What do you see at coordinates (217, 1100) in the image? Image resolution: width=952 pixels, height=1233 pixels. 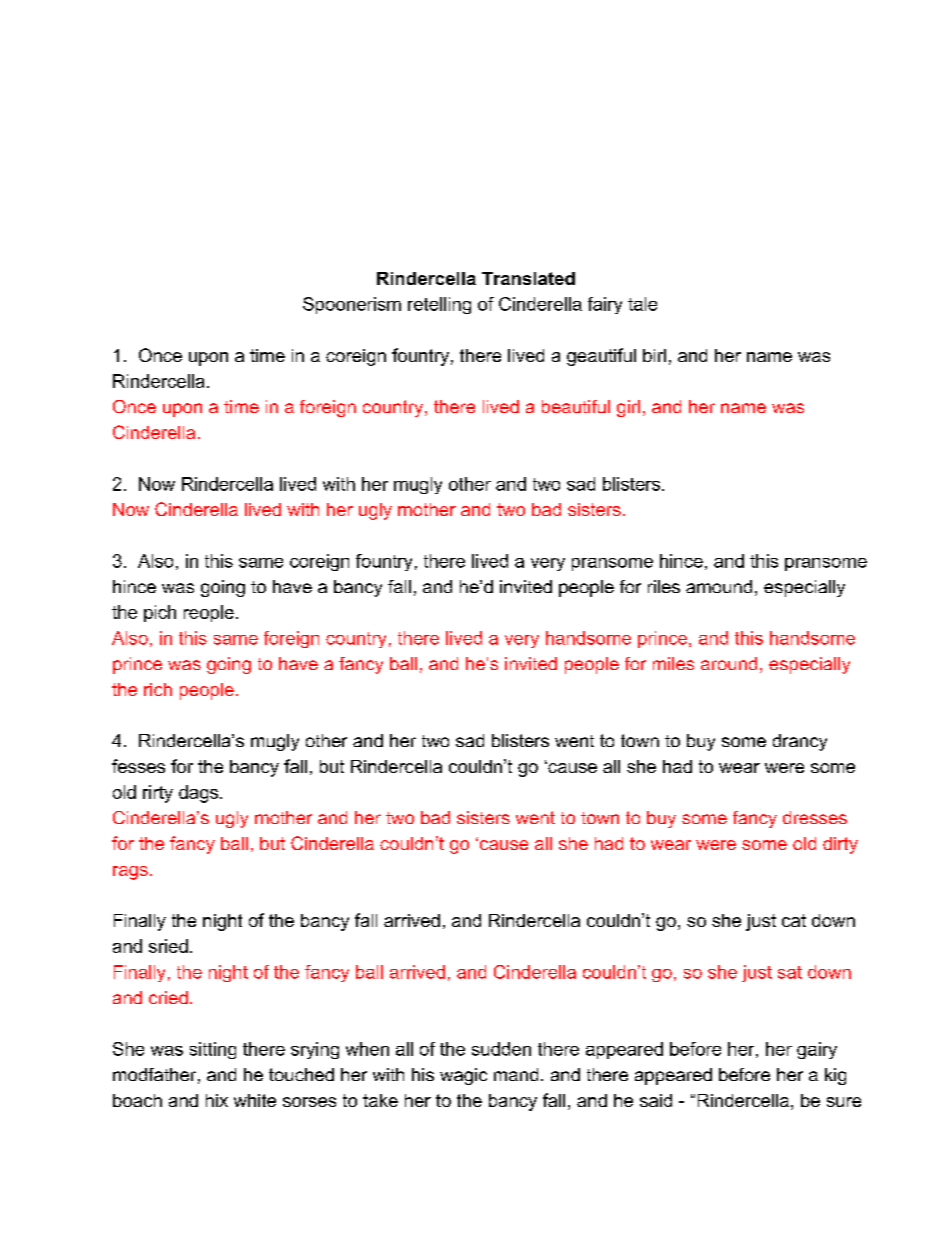 I see `hix` at bounding box center [217, 1100].
